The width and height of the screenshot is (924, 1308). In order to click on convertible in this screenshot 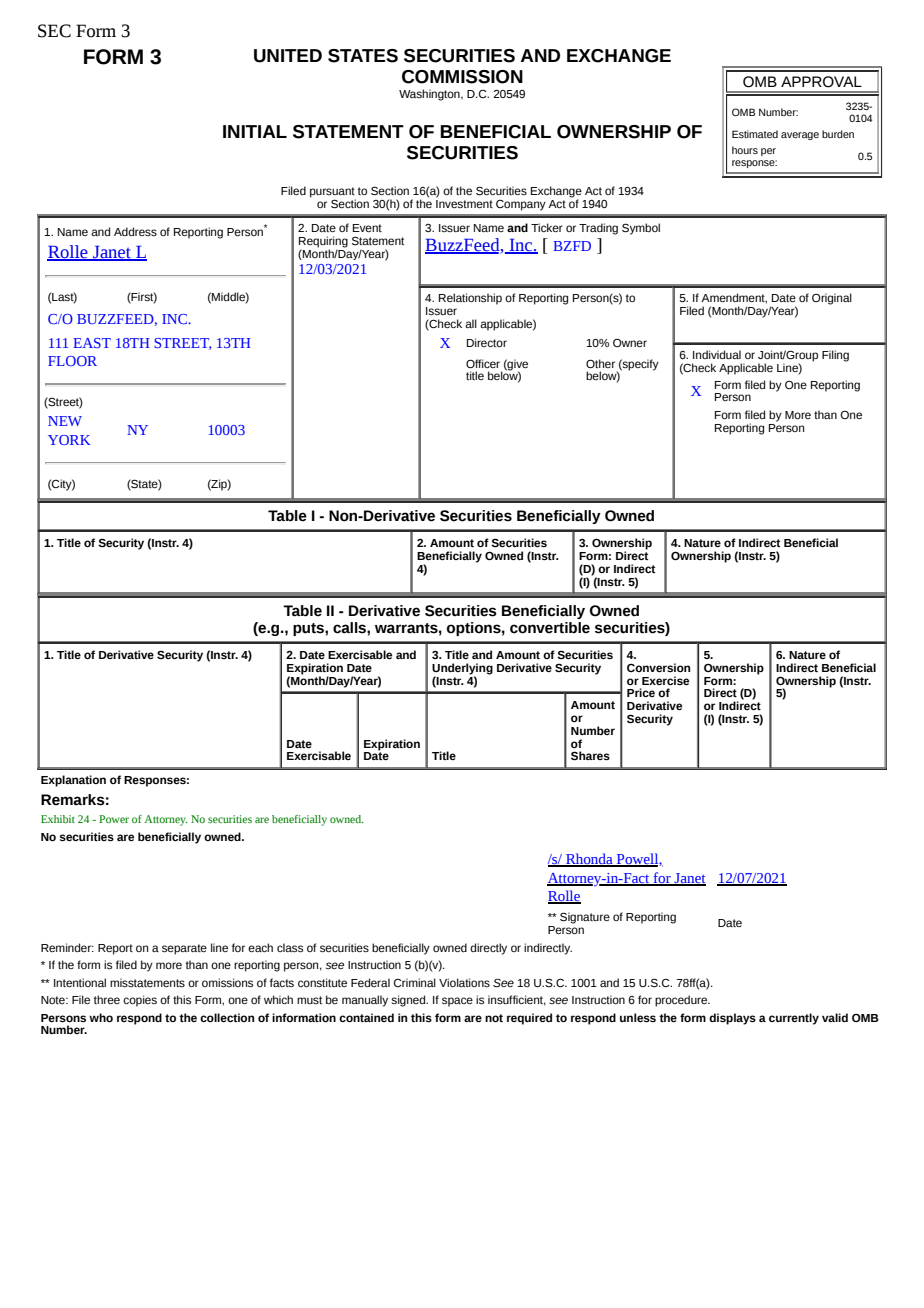, I will do `click(550, 628)`.
